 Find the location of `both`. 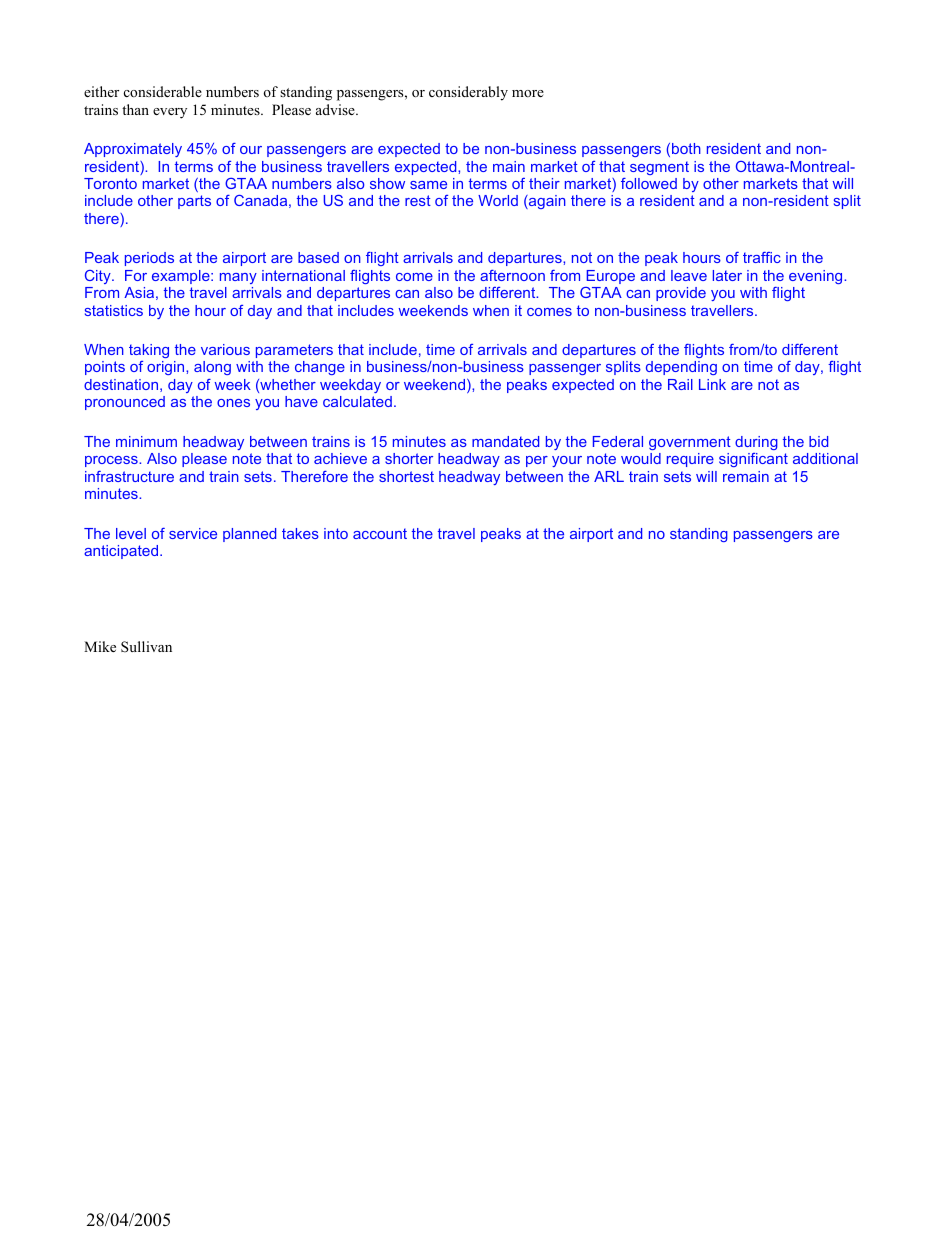

both is located at coordinates (686, 148).
